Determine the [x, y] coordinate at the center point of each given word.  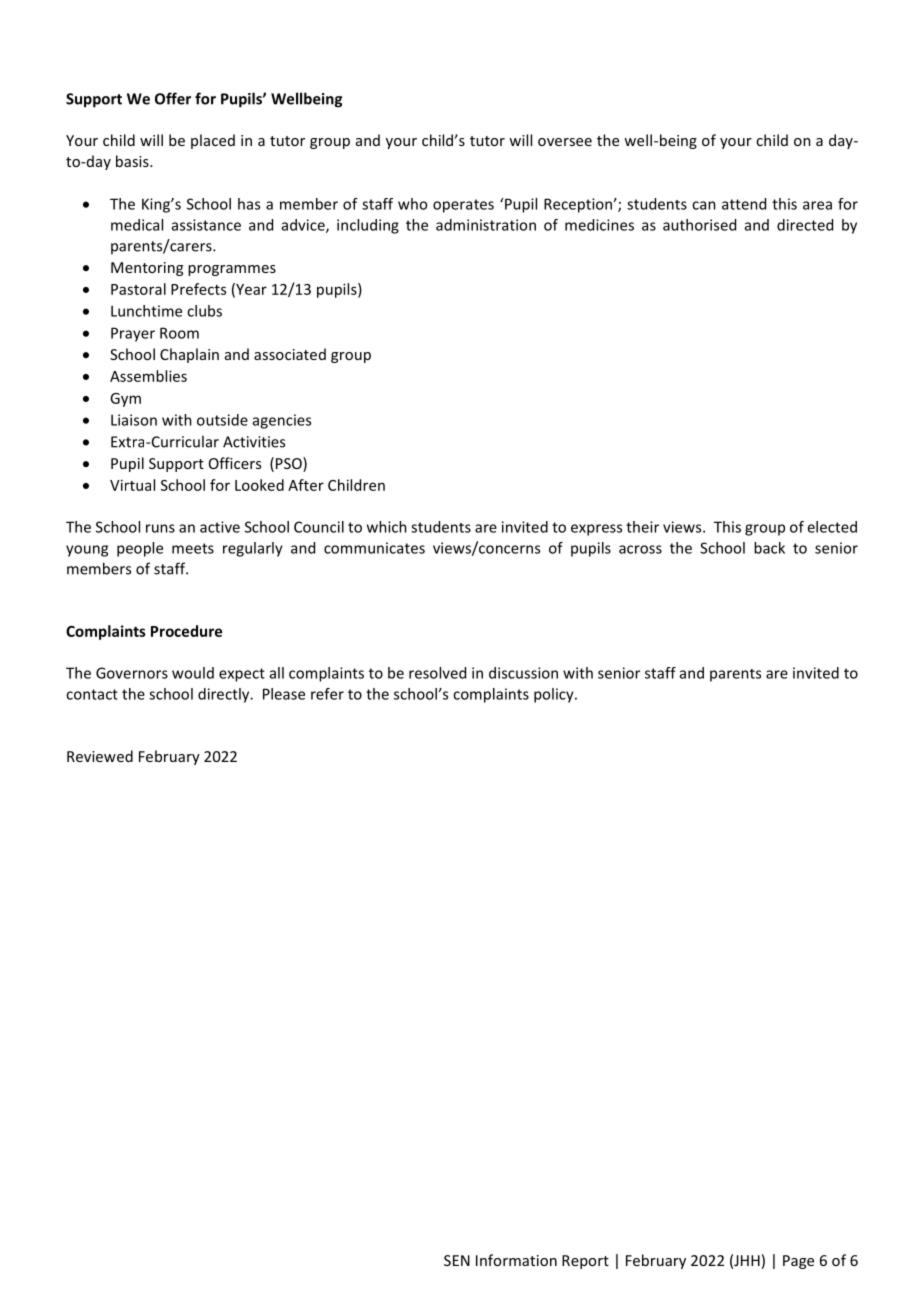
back [769, 548]
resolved [437, 673]
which [387, 527]
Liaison [134, 420]
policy [555, 695]
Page [798, 1262]
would [193, 673]
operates [463, 206]
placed [213, 141]
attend [744, 204]
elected [832, 527]
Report [585, 1262]
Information [516, 1260]
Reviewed [100, 756]
